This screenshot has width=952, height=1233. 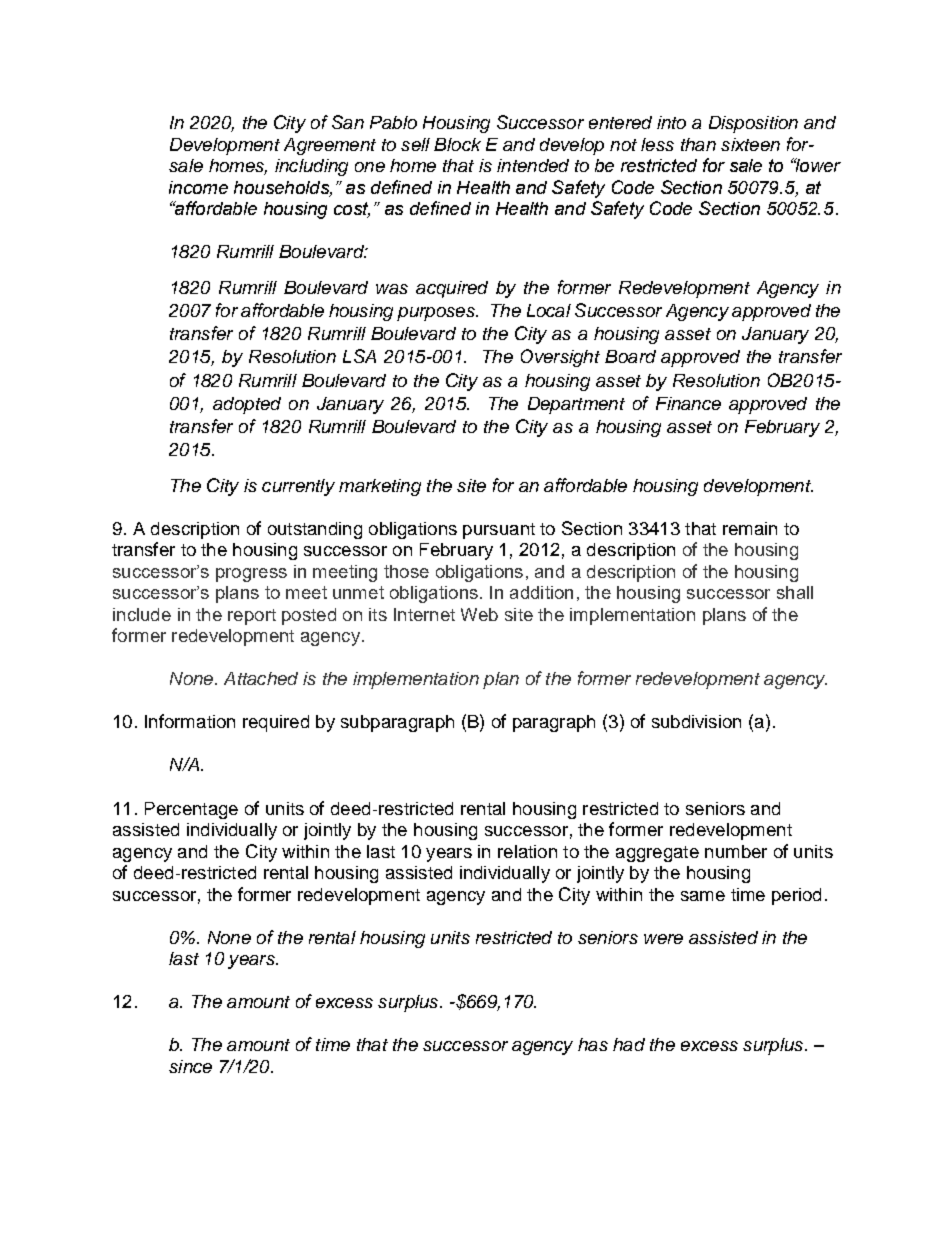 I want to click on income, so click(x=198, y=187).
